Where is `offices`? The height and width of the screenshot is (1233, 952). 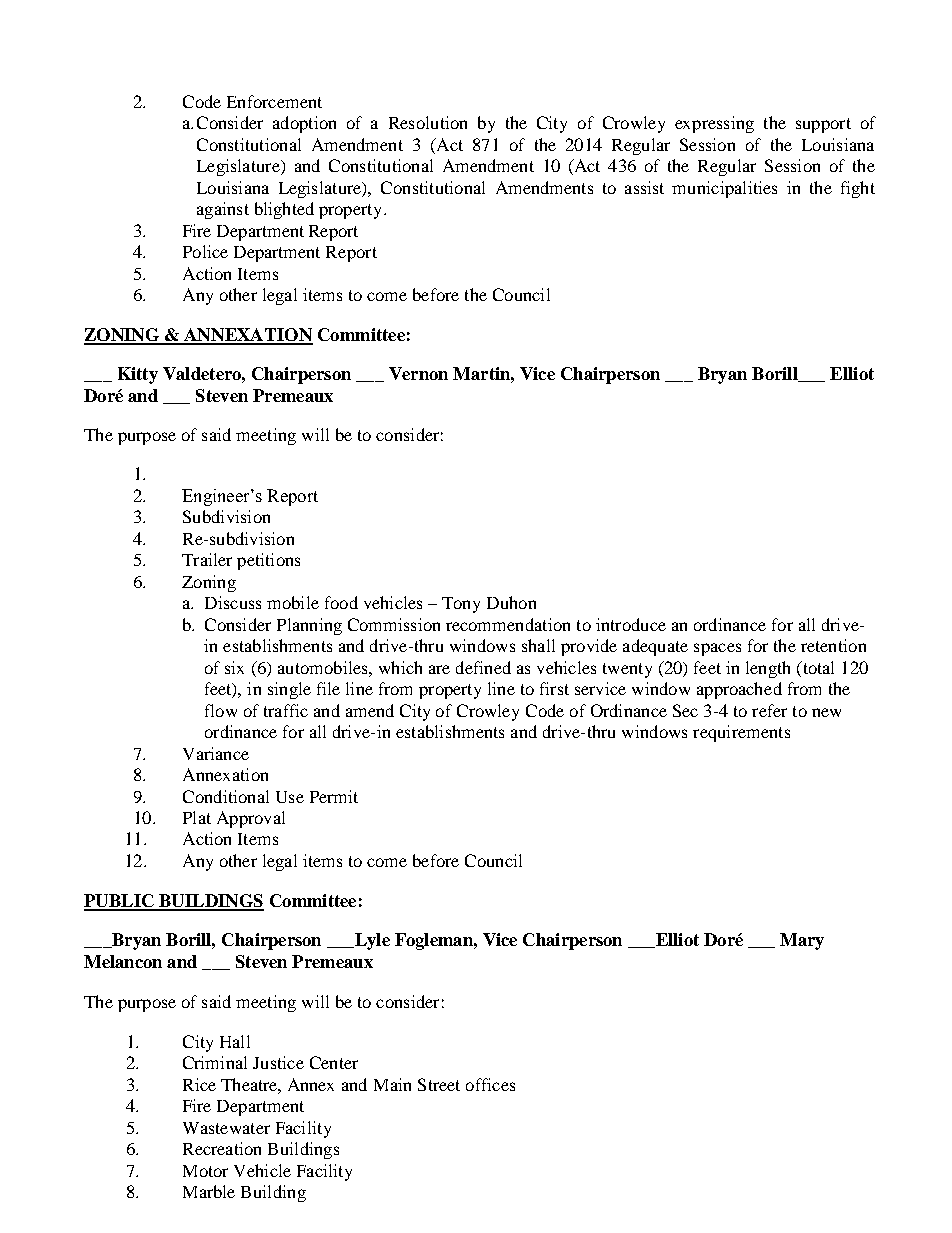 offices is located at coordinates (490, 1084).
